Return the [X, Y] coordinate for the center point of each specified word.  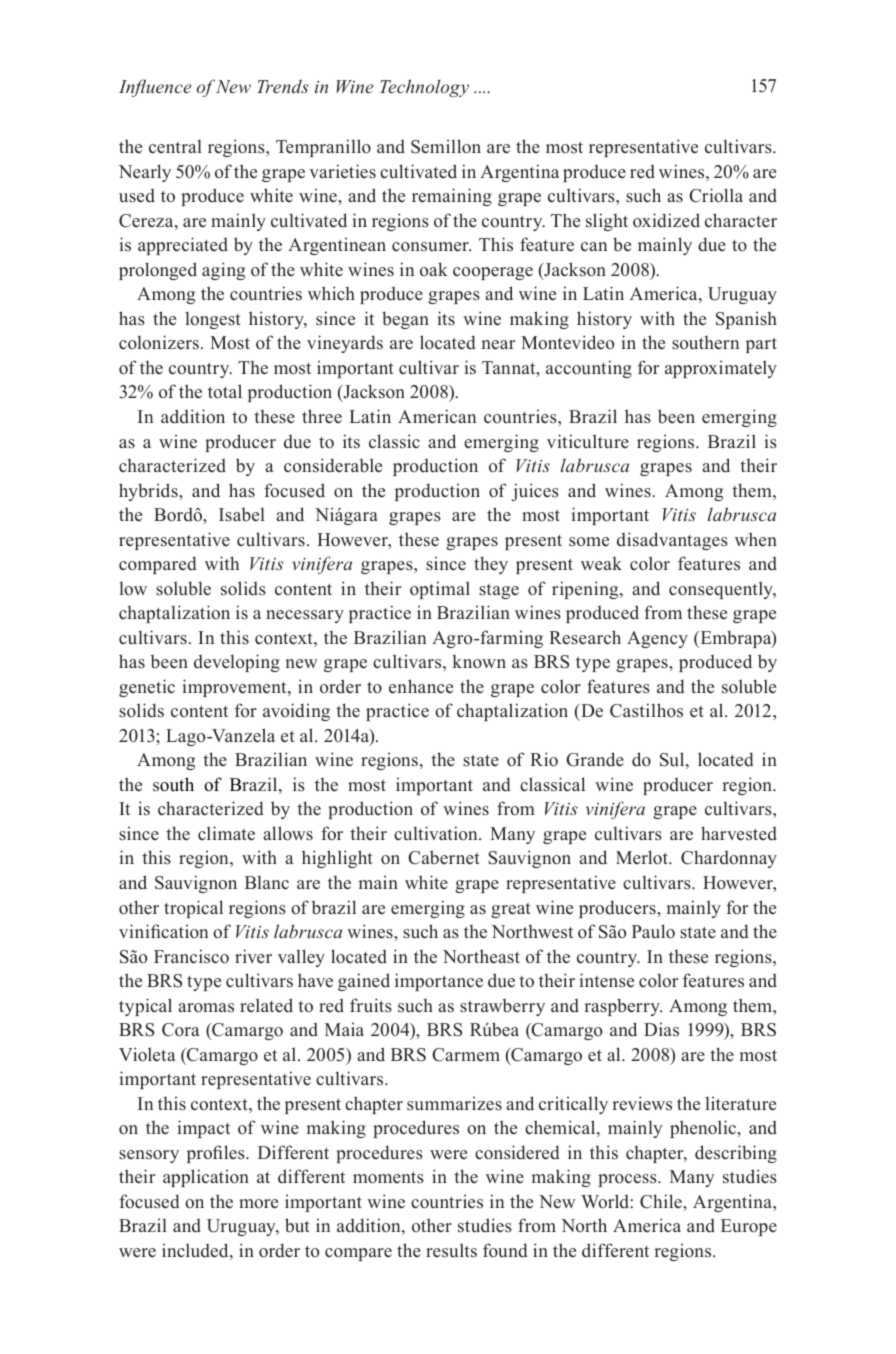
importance [439, 982]
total [225, 391]
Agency [657, 639]
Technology [424, 88]
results [451, 1250]
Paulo [653, 931]
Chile [662, 1201]
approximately [721, 369]
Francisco [191, 956]
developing [237, 663]
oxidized [666, 220]
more [258, 1204]
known [479, 662]
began [405, 320]
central [175, 146]
